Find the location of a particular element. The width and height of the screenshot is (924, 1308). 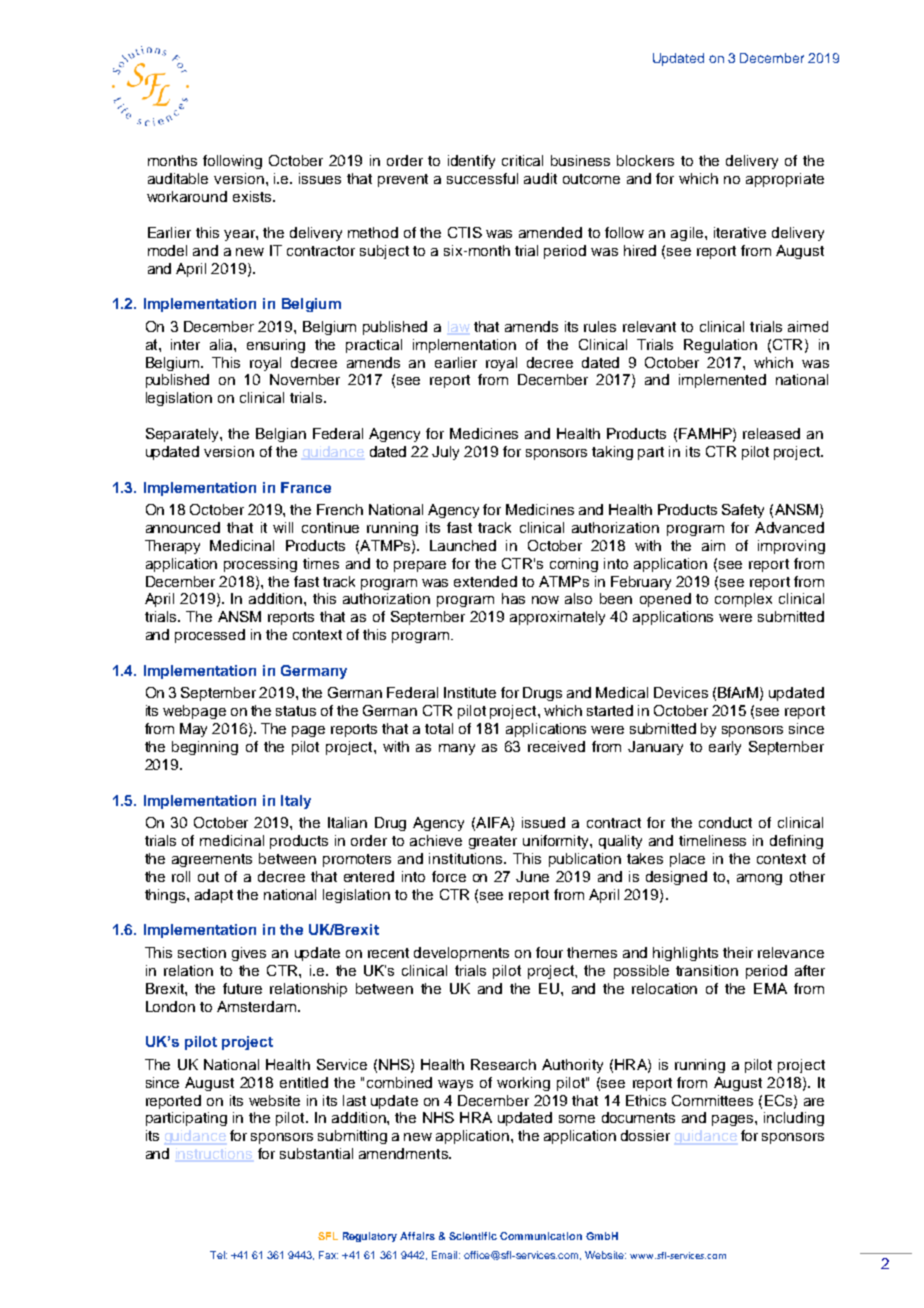

released is located at coordinates (771, 433).
